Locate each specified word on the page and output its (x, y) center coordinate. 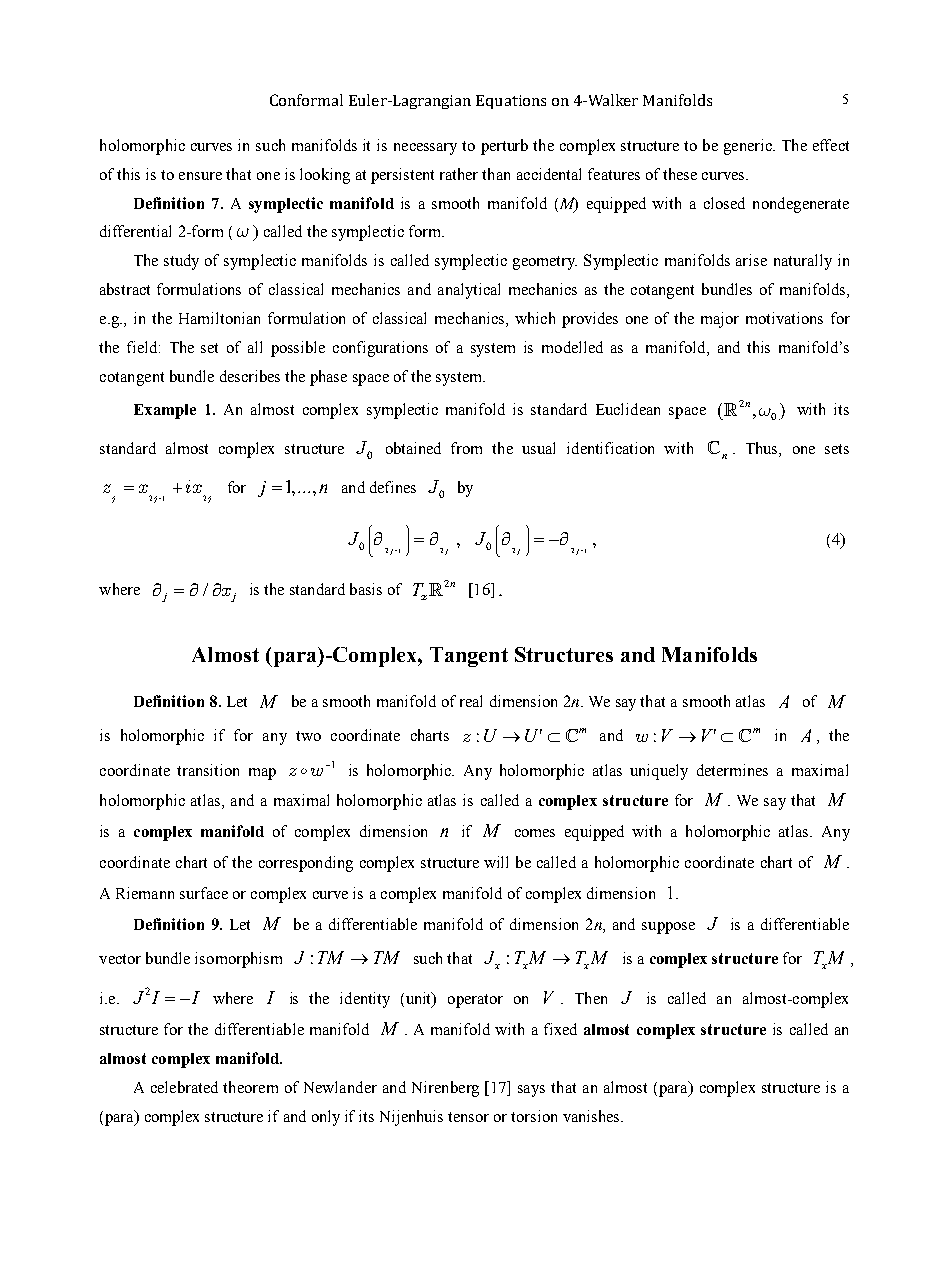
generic (749, 147)
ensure (200, 176)
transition (208, 770)
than (496, 174)
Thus (763, 449)
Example (165, 411)
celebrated (184, 1087)
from (466, 448)
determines (732, 770)
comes (535, 833)
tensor (468, 1117)
